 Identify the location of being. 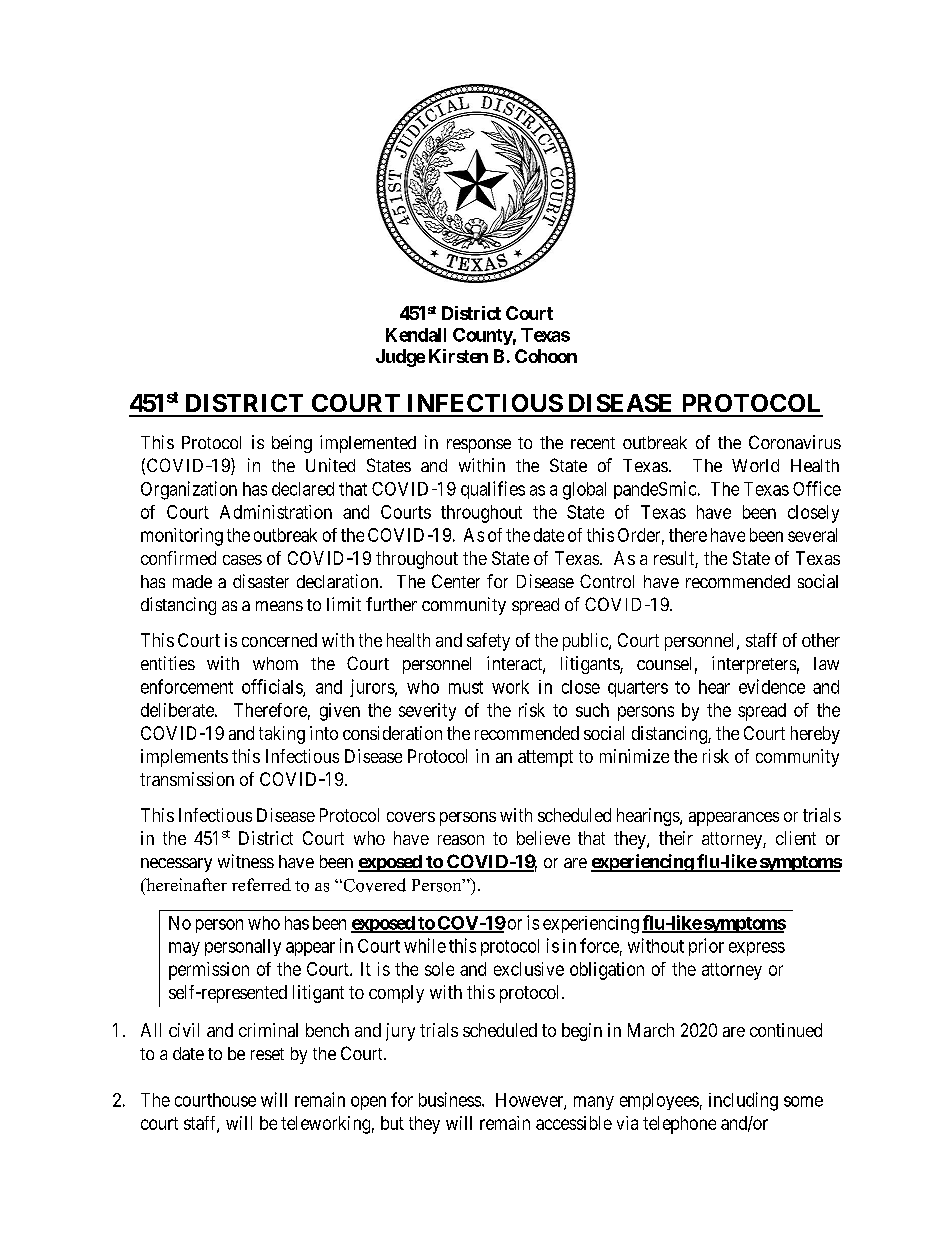
(292, 444).
